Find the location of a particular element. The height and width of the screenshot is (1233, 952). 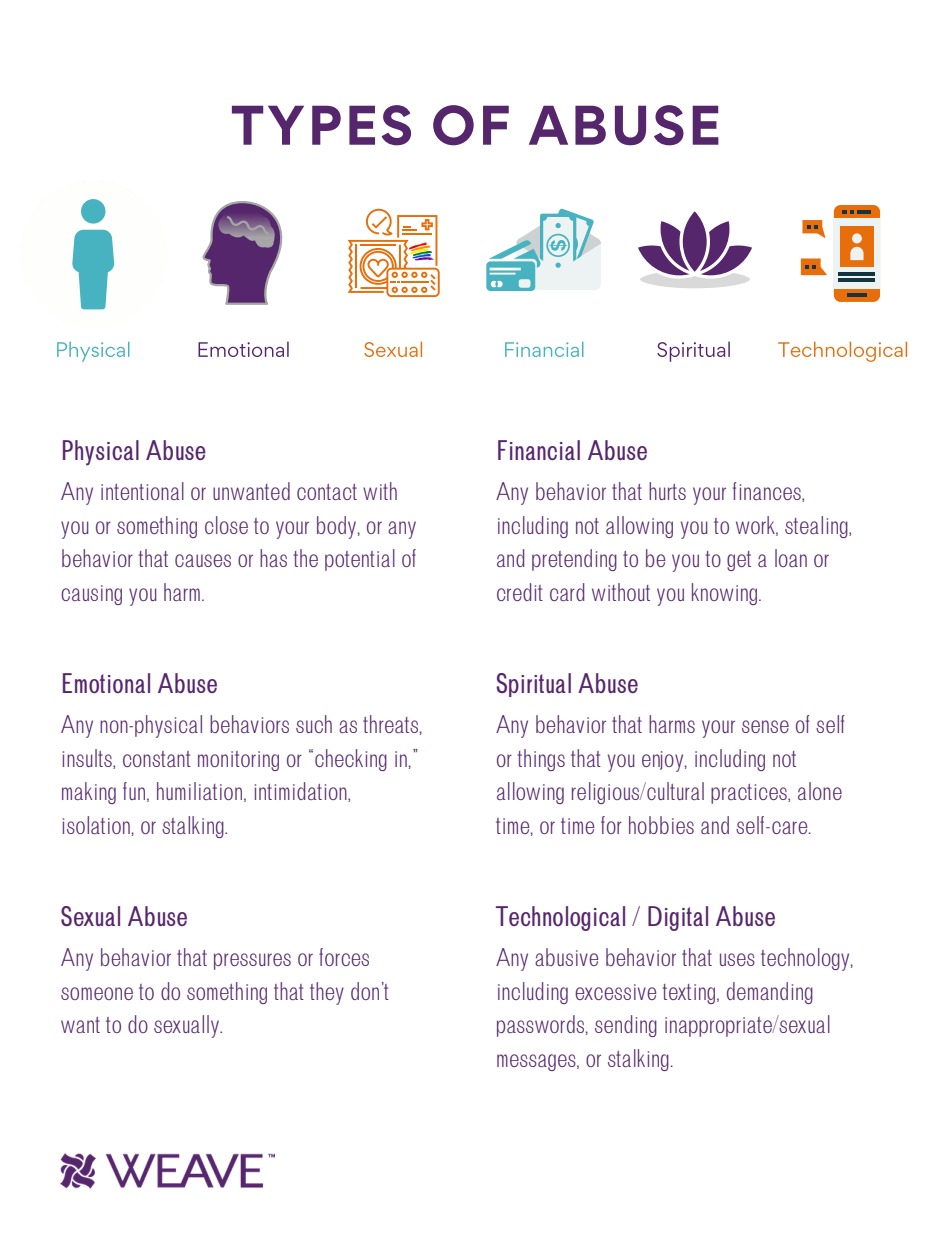

TYPES is located at coordinates (321, 125).
